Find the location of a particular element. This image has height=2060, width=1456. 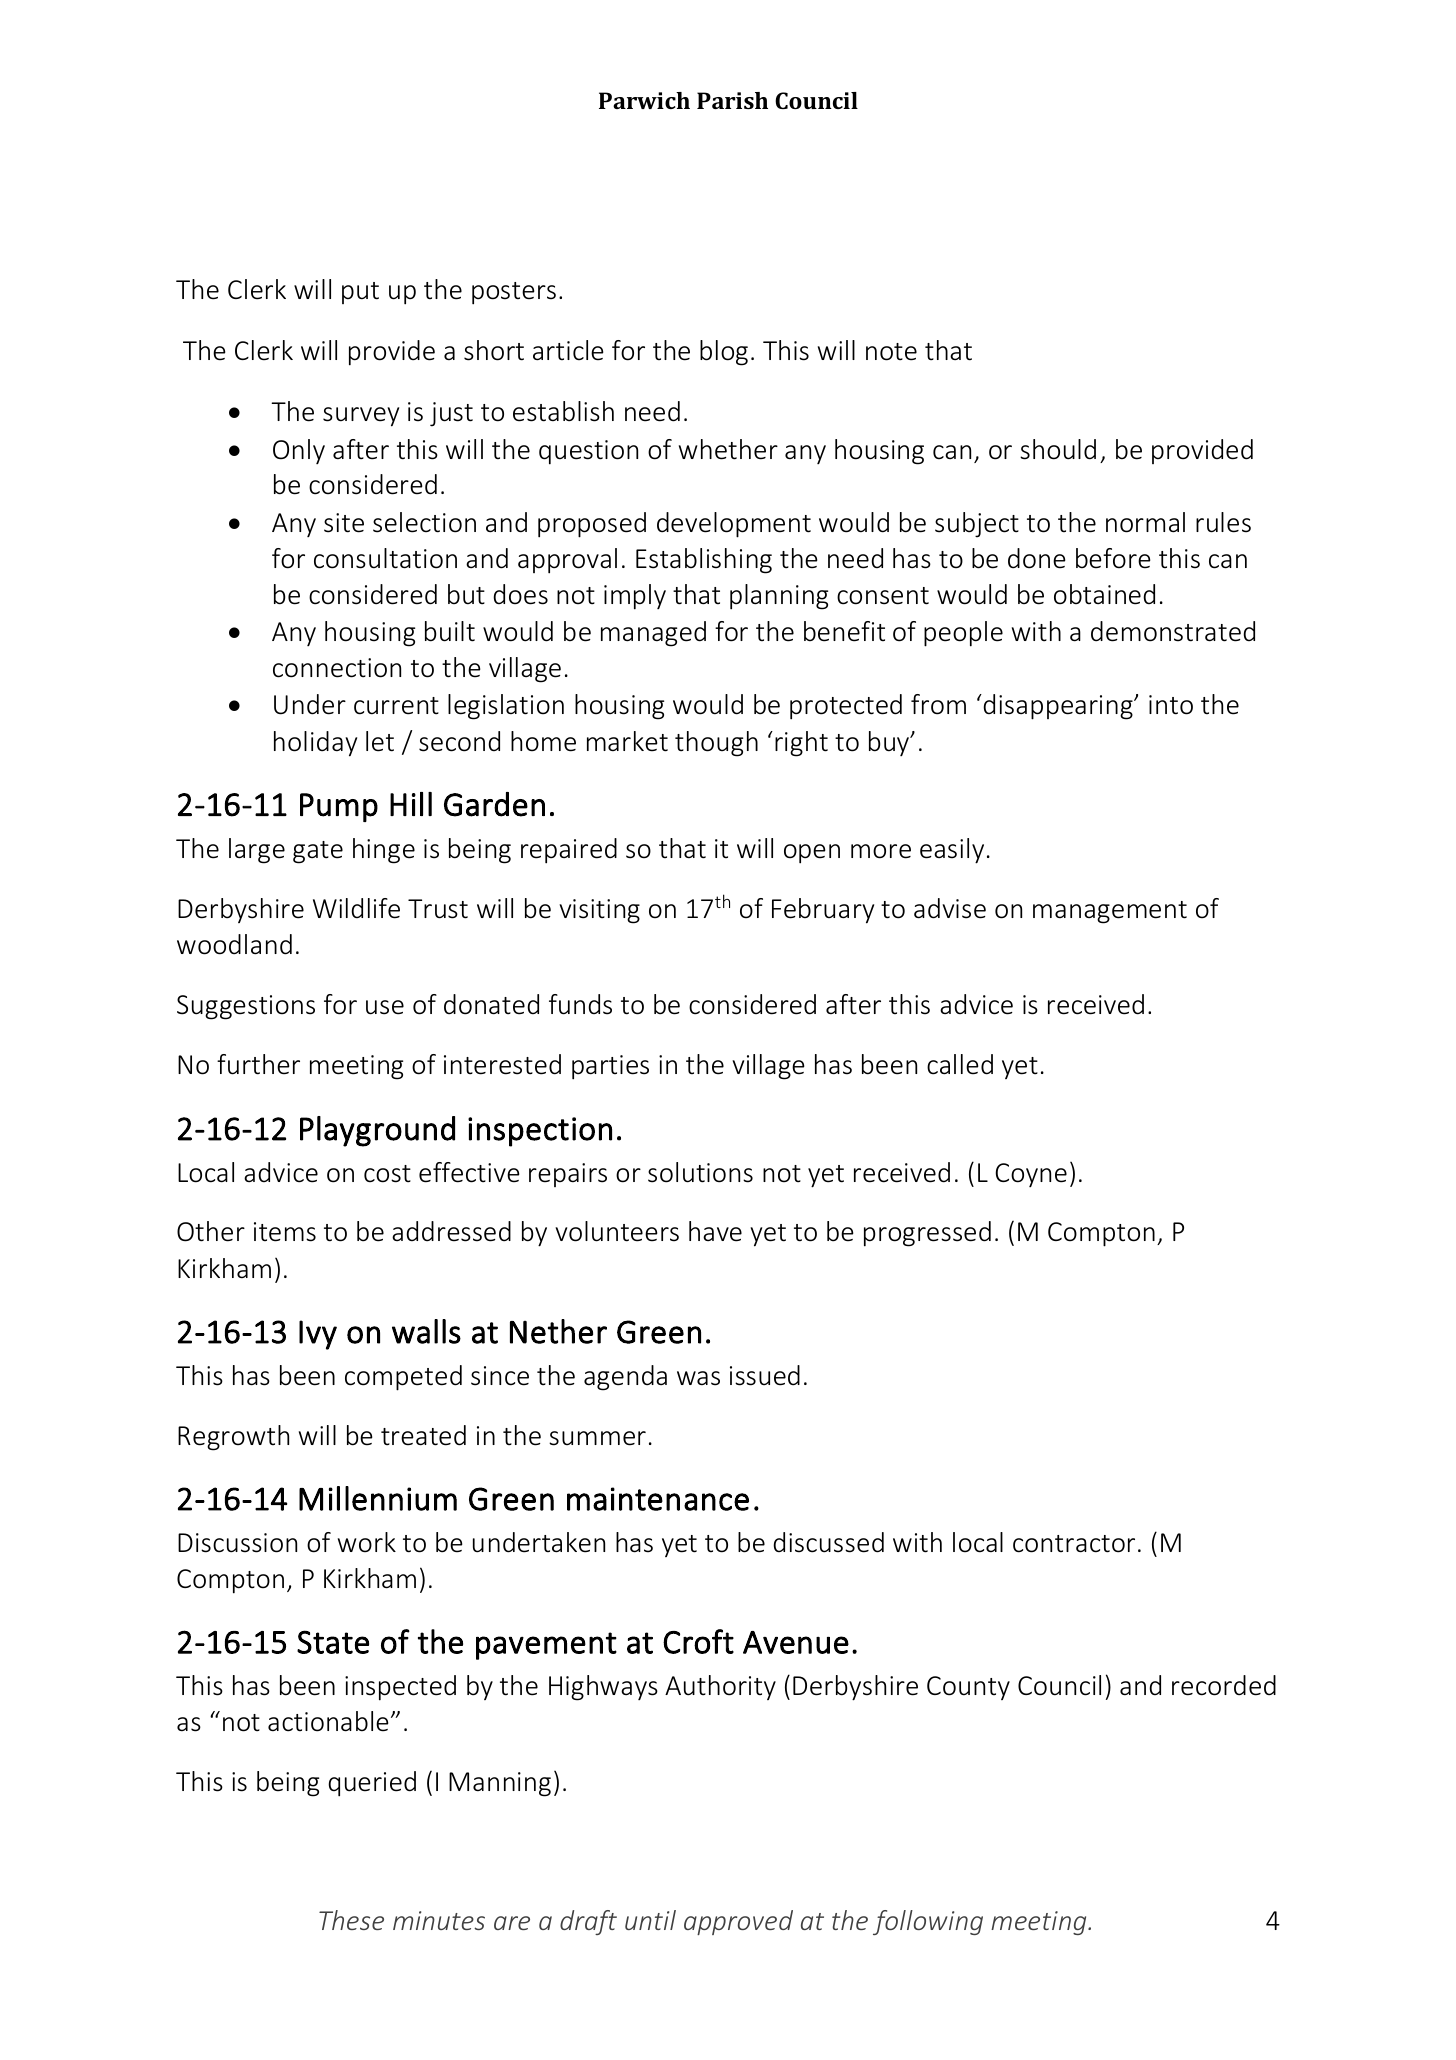

though is located at coordinates (716, 744).
